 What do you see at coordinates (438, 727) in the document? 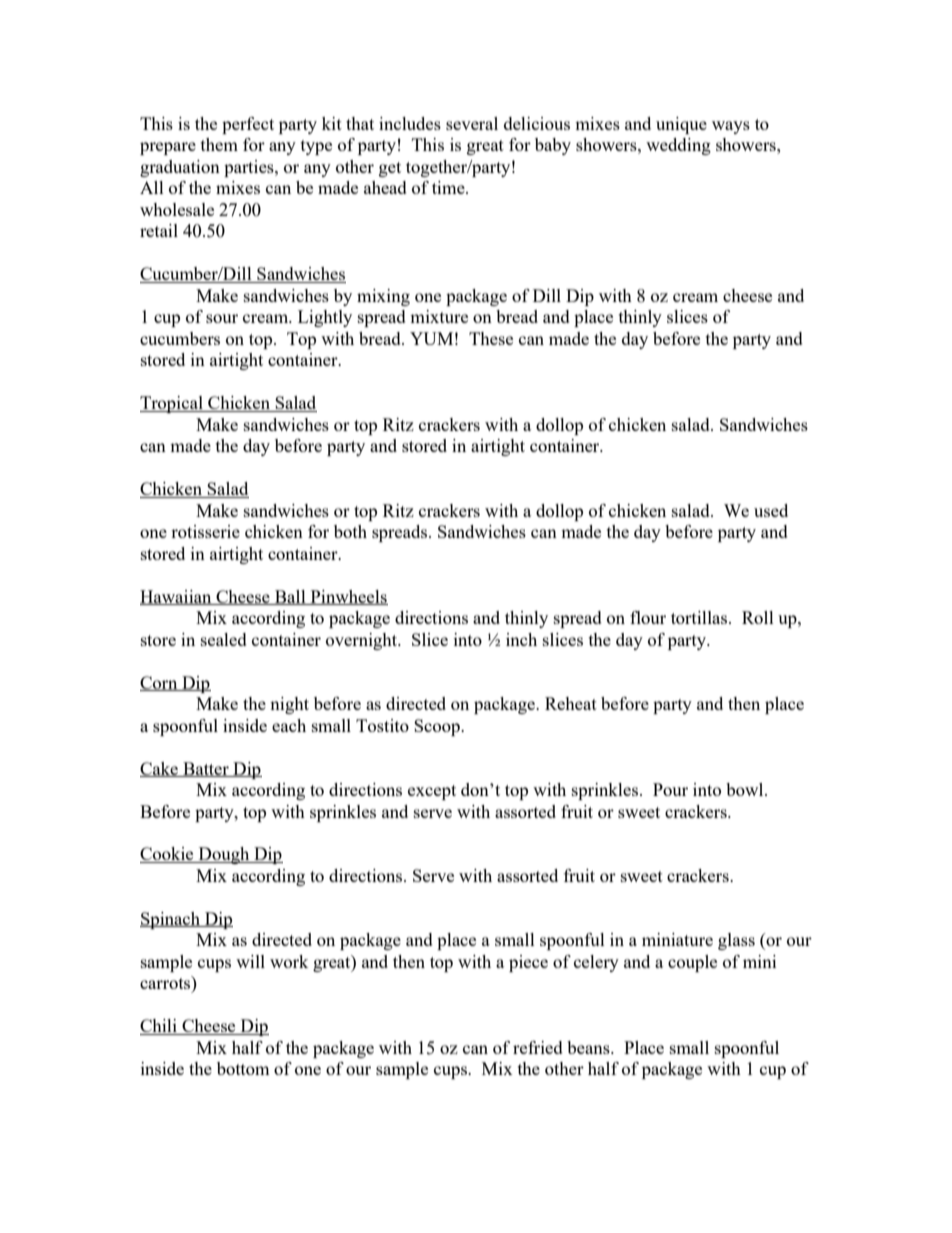
I see `Scoop` at bounding box center [438, 727].
